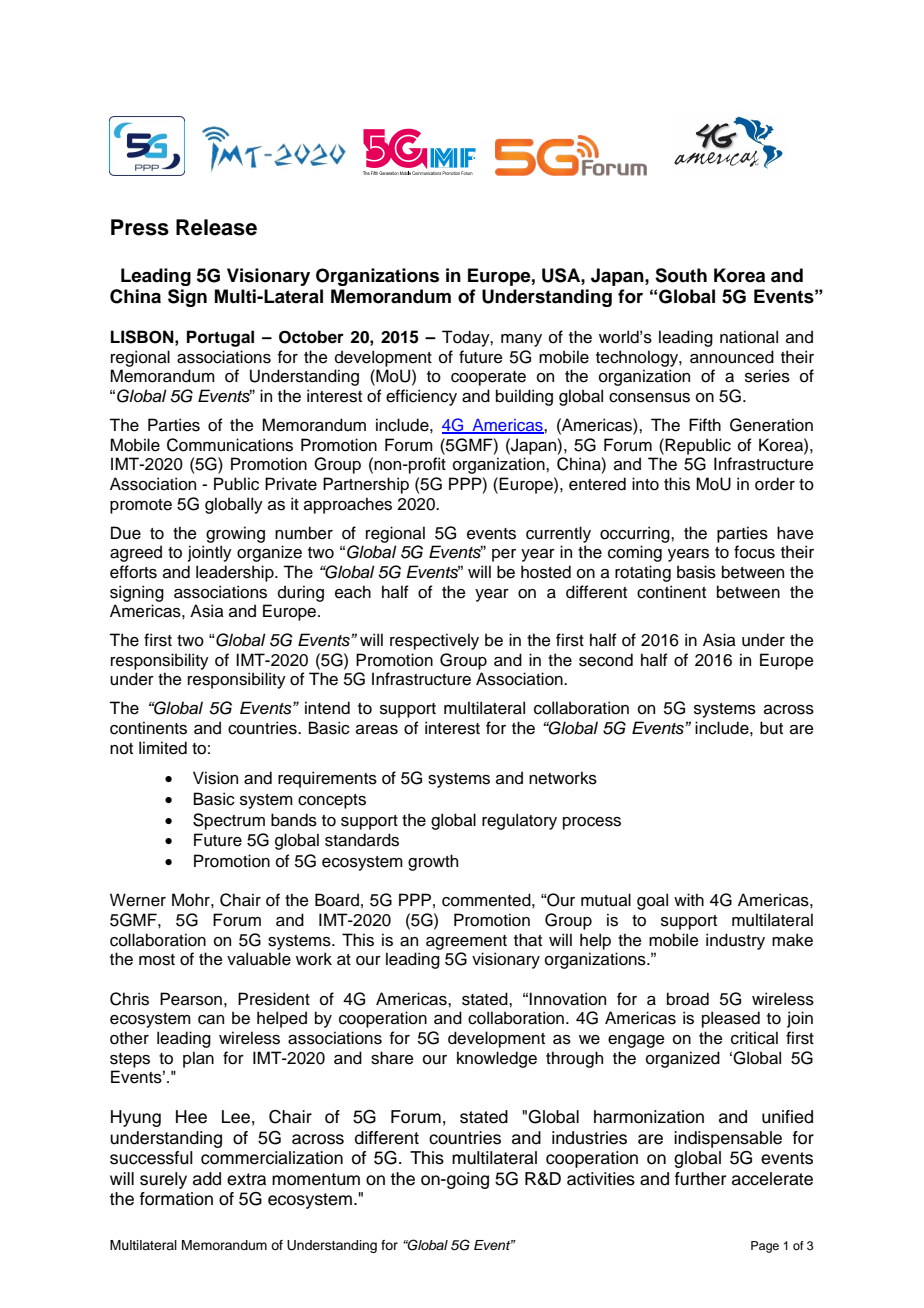 The image size is (924, 1308). Describe the element at coordinates (466, 942) in the screenshot. I see `agreement` at that location.
